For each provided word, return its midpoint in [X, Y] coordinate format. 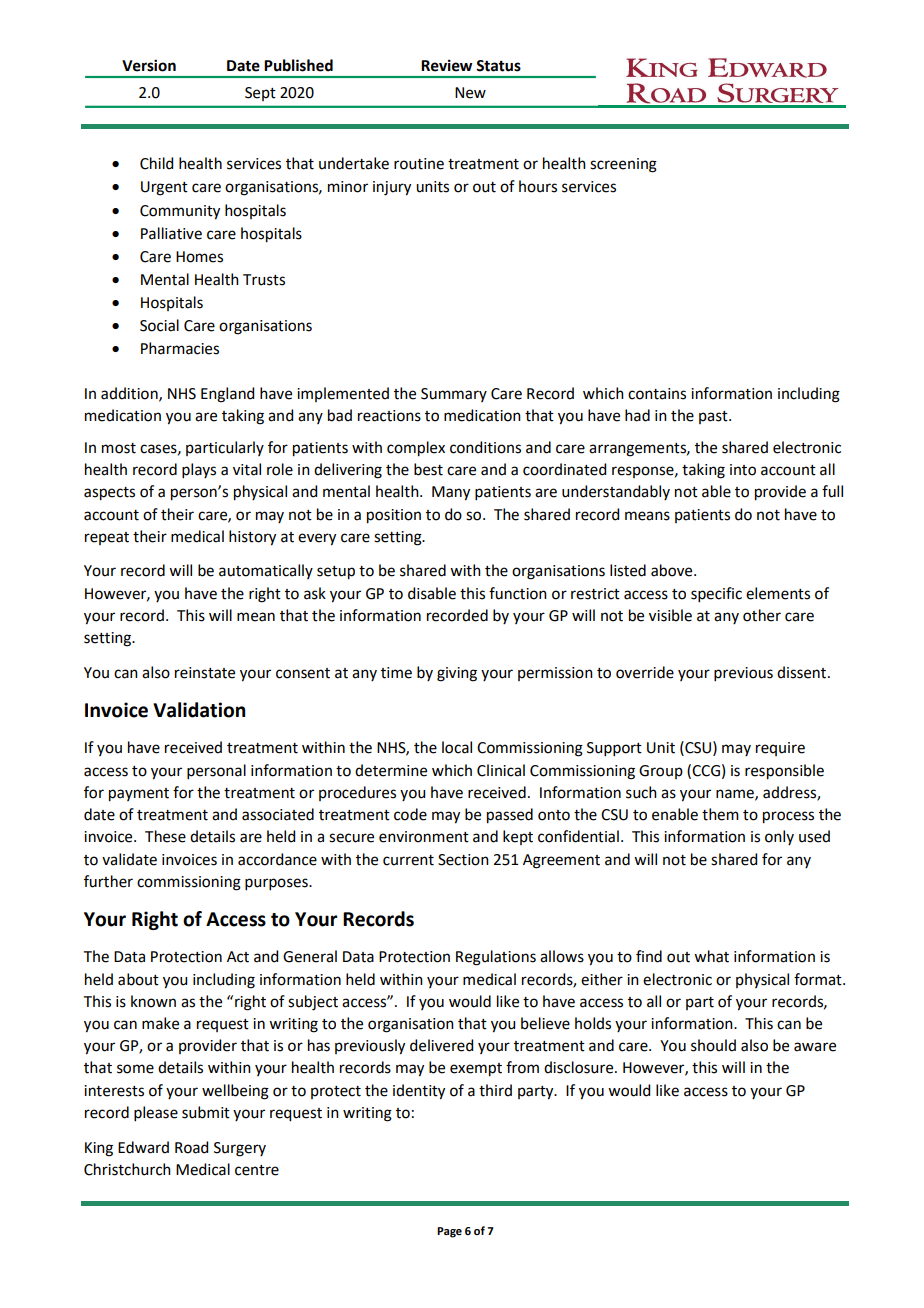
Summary [454, 395]
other [762, 615]
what [711, 956]
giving [457, 674]
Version [149, 65]
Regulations [496, 958]
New [470, 93]
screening [623, 165]
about [138, 979]
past [714, 417]
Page [449, 1232]
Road [191, 1147]
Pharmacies [180, 348]
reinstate [205, 673]
